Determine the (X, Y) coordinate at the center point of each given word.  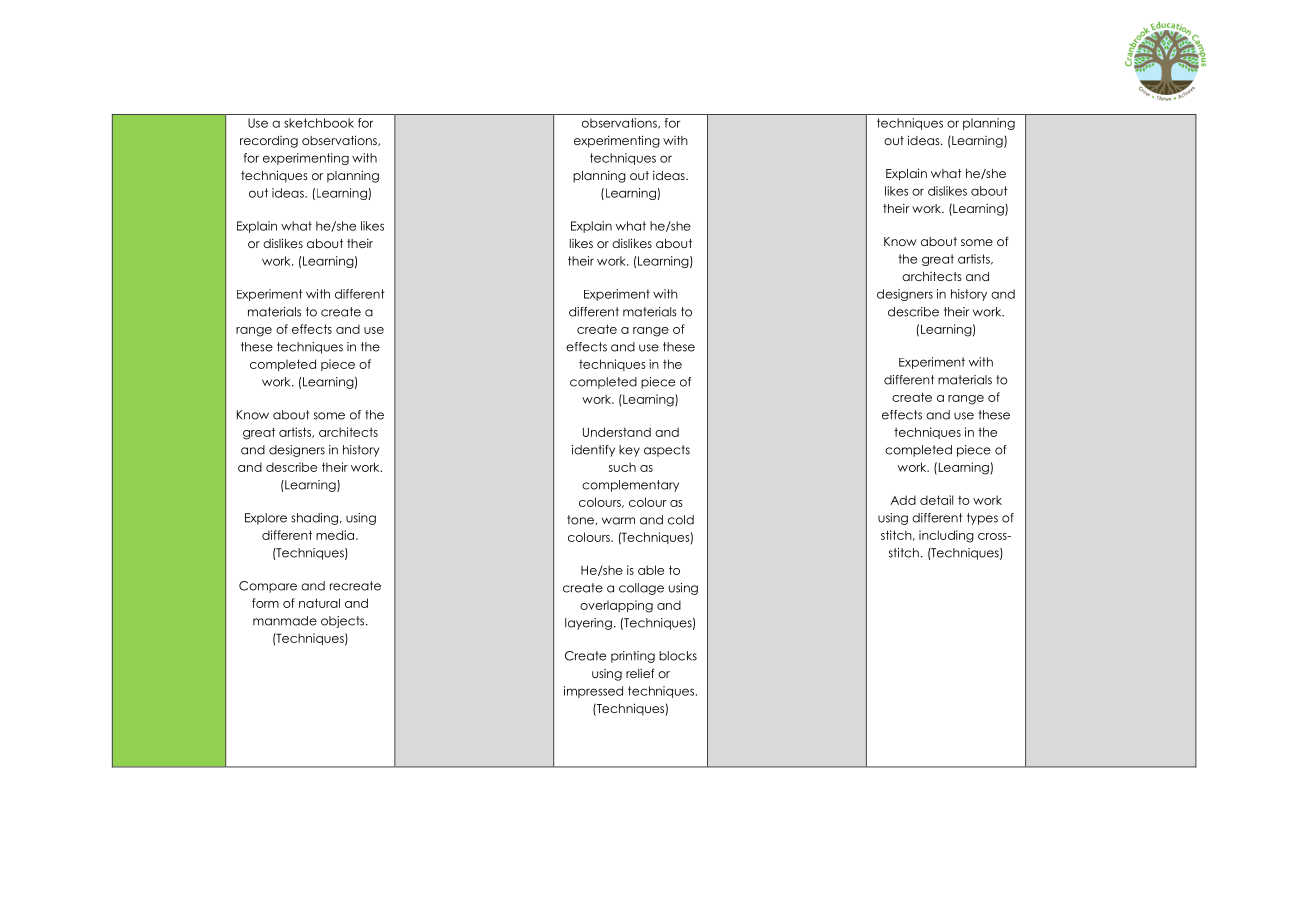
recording (269, 142)
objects (344, 622)
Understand (617, 432)
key (629, 451)
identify (593, 451)
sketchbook (319, 123)
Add (903, 500)
